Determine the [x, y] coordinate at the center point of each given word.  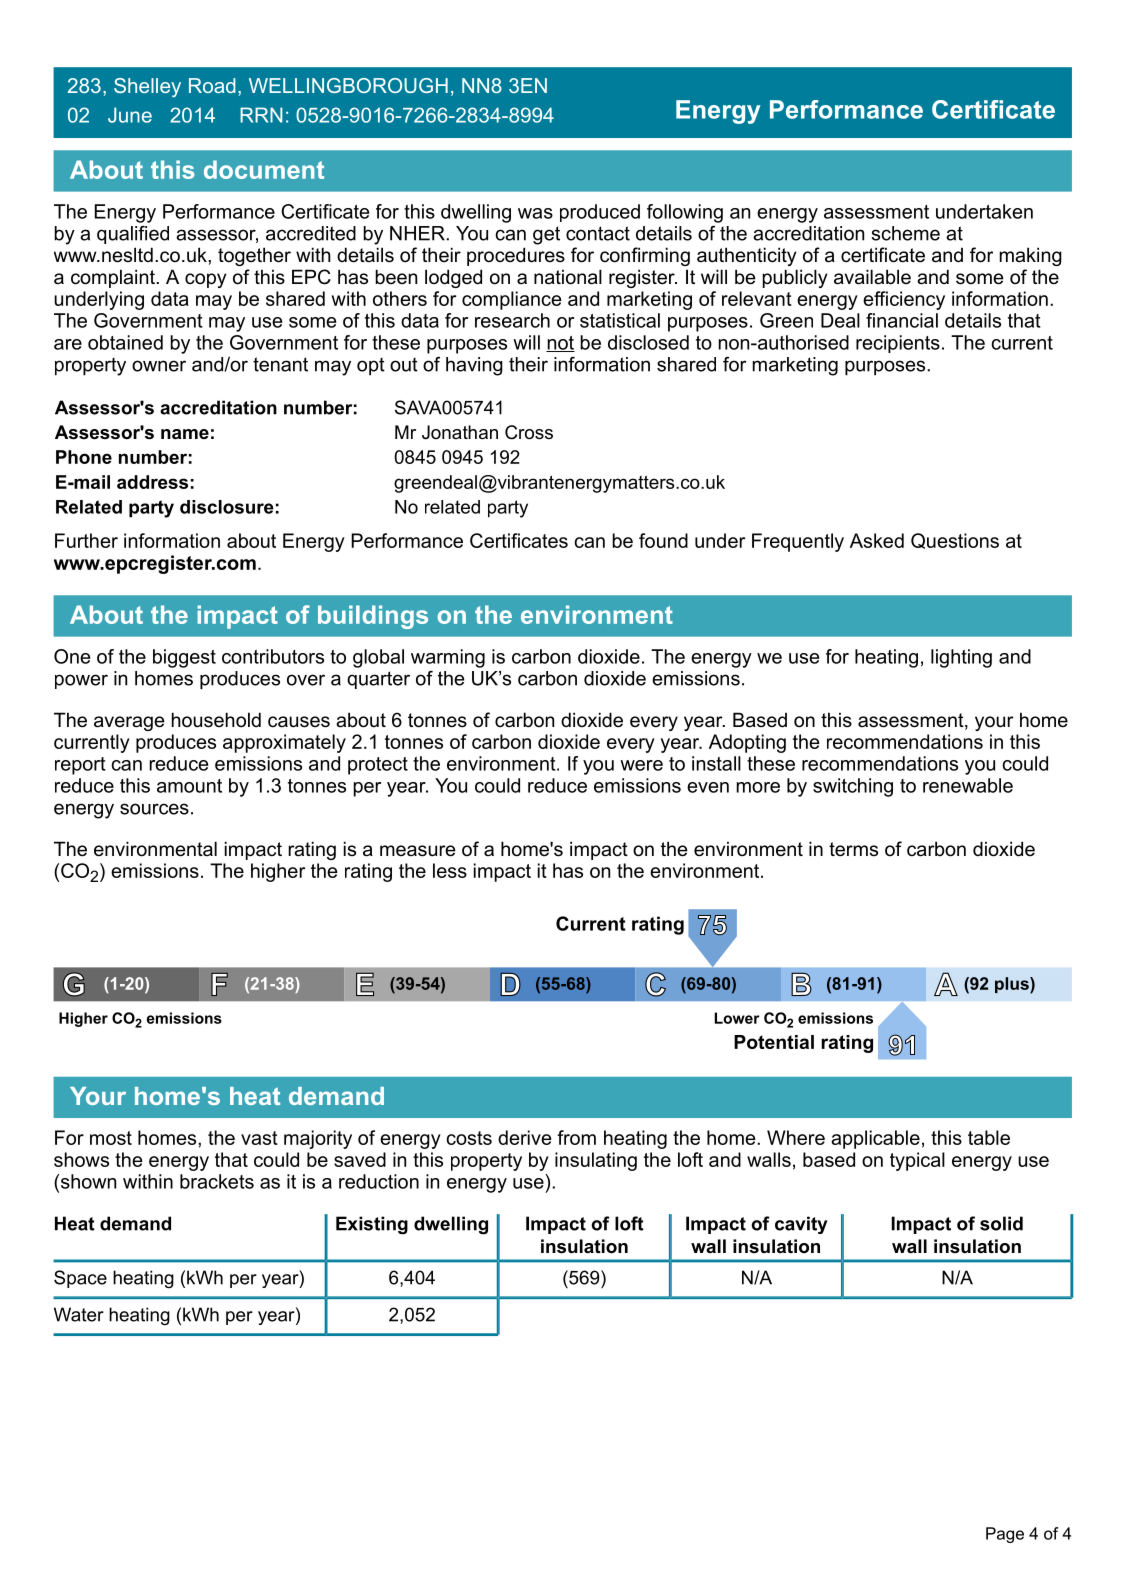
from [576, 1137]
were [641, 765]
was [535, 213]
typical [917, 1161]
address [152, 482]
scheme [905, 233]
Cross [529, 432]
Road [212, 85]
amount [189, 786]
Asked [877, 540]
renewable [968, 785]
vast [259, 1138]
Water [79, 1314]
